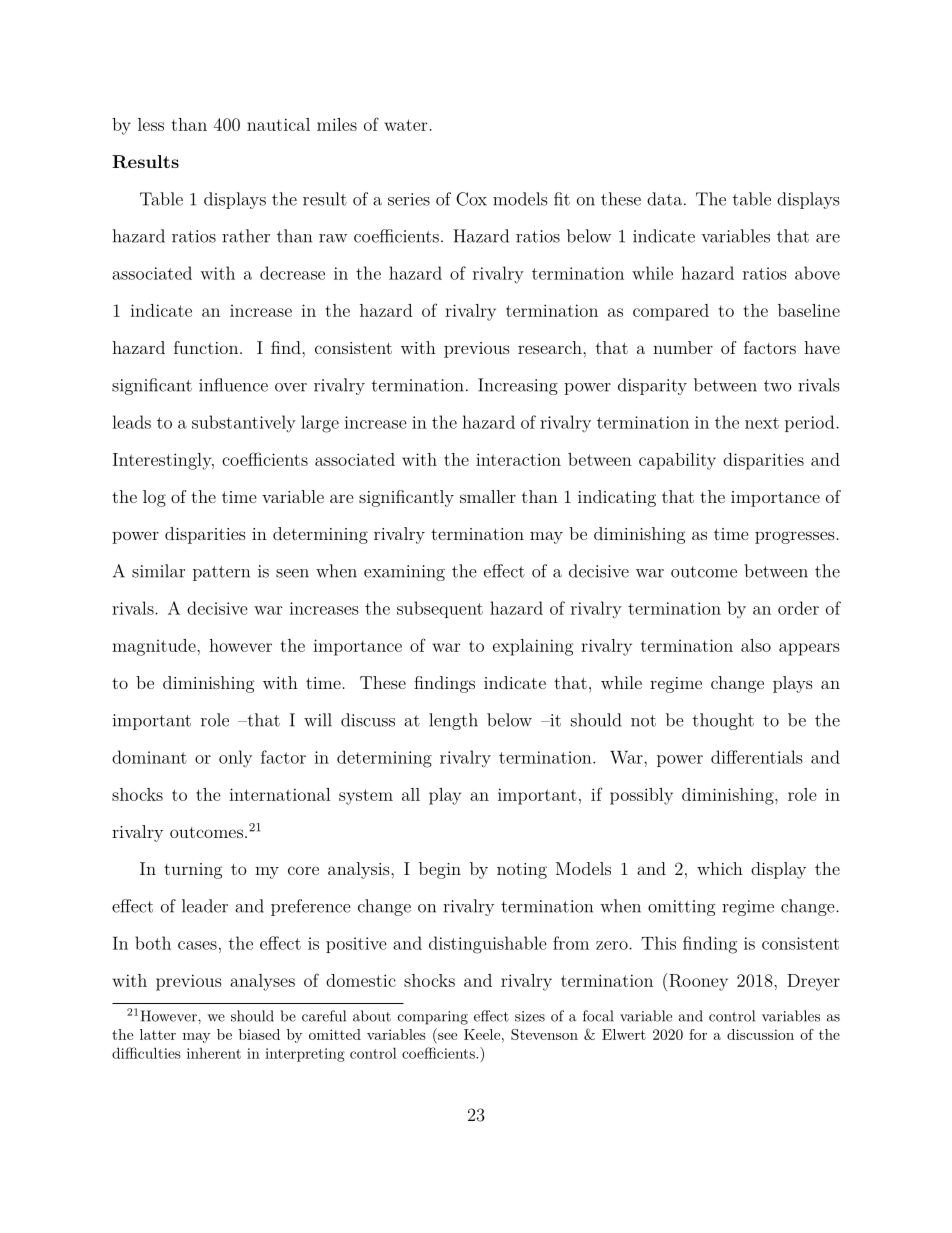  Describe the element at coordinates (235, 758) in the screenshot. I see `only` at that location.
